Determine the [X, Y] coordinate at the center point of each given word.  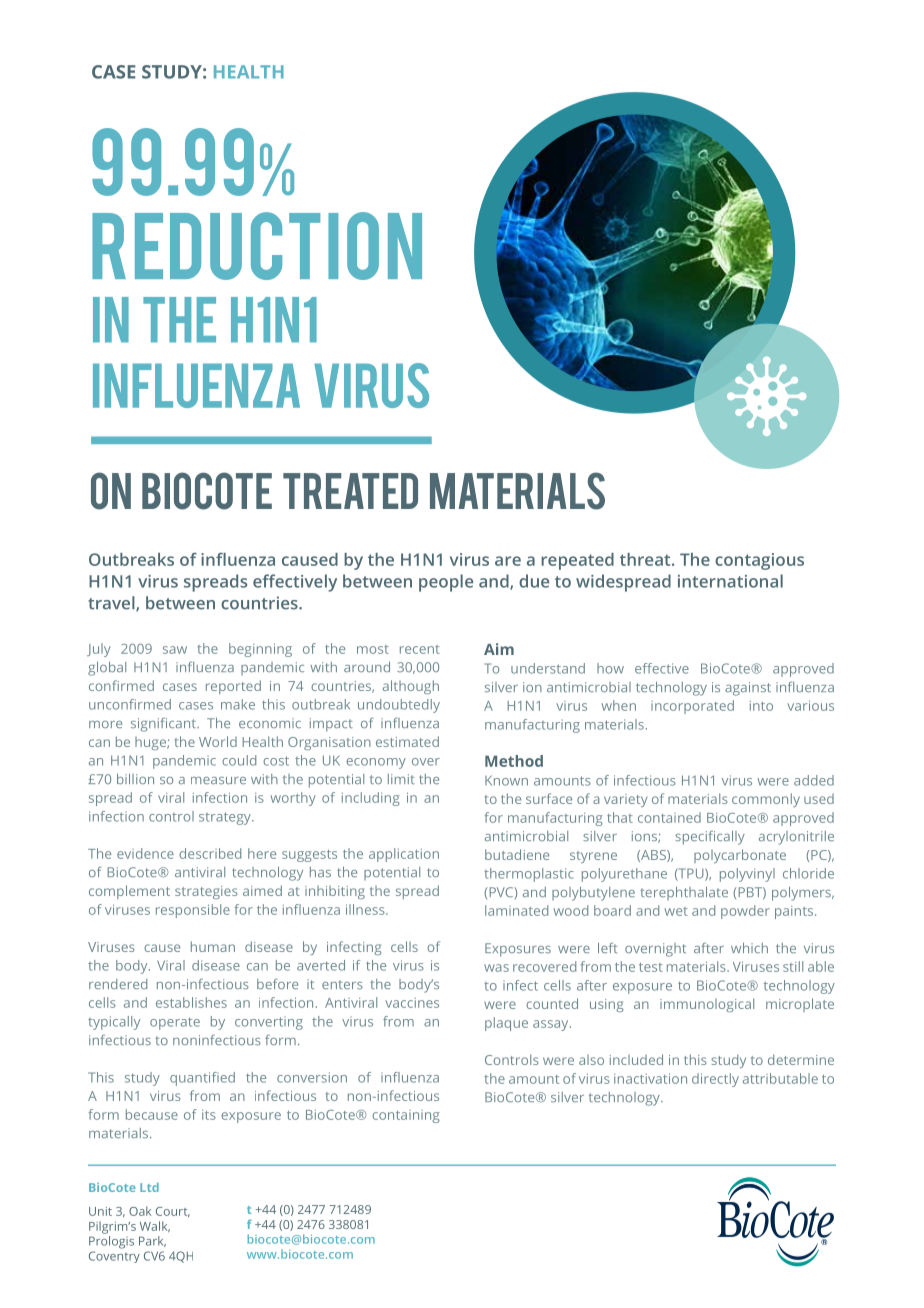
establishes [191, 1002]
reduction [257, 246]
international [730, 581]
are [508, 561]
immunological [707, 1005]
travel [112, 603]
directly [715, 1080]
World [218, 741]
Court [173, 1212]
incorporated [692, 707]
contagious [759, 561]
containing [406, 1116]
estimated [407, 741]
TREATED [350, 491]
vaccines [412, 1003]
